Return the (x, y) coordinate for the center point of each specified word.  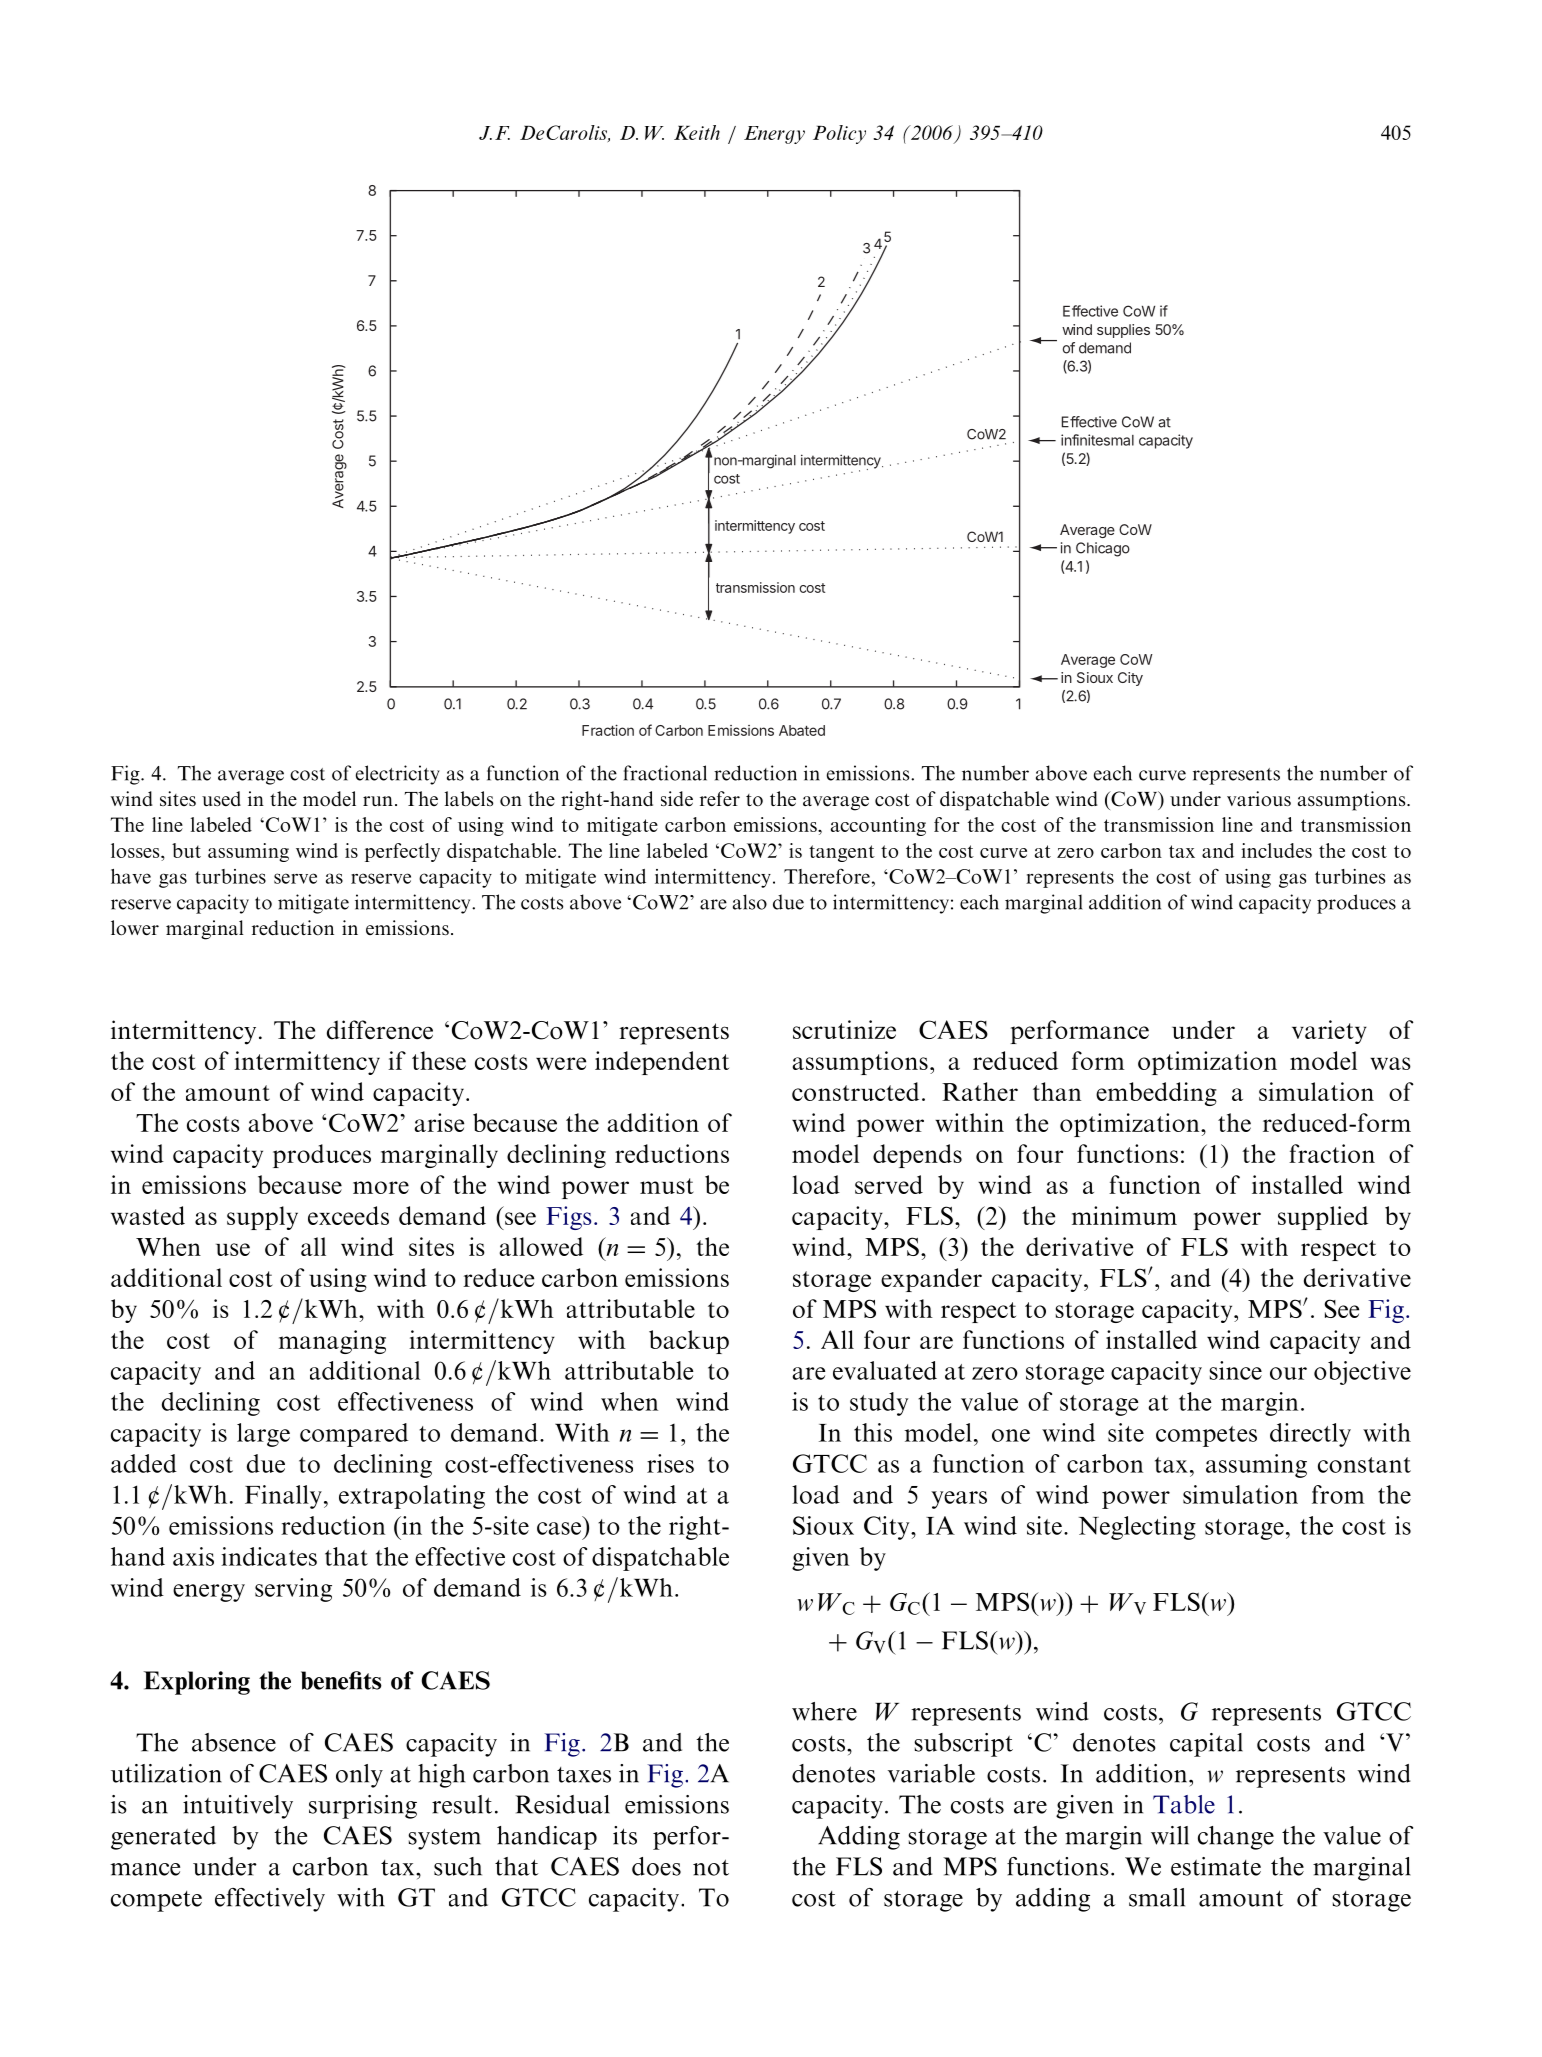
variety (1329, 1032)
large (263, 1435)
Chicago (1103, 549)
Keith (697, 132)
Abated (802, 730)
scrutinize (844, 1029)
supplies (1123, 331)
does (656, 1866)
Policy (839, 134)
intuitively (238, 1807)
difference (380, 1030)
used (221, 798)
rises (670, 1463)
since (1235, 1370)
